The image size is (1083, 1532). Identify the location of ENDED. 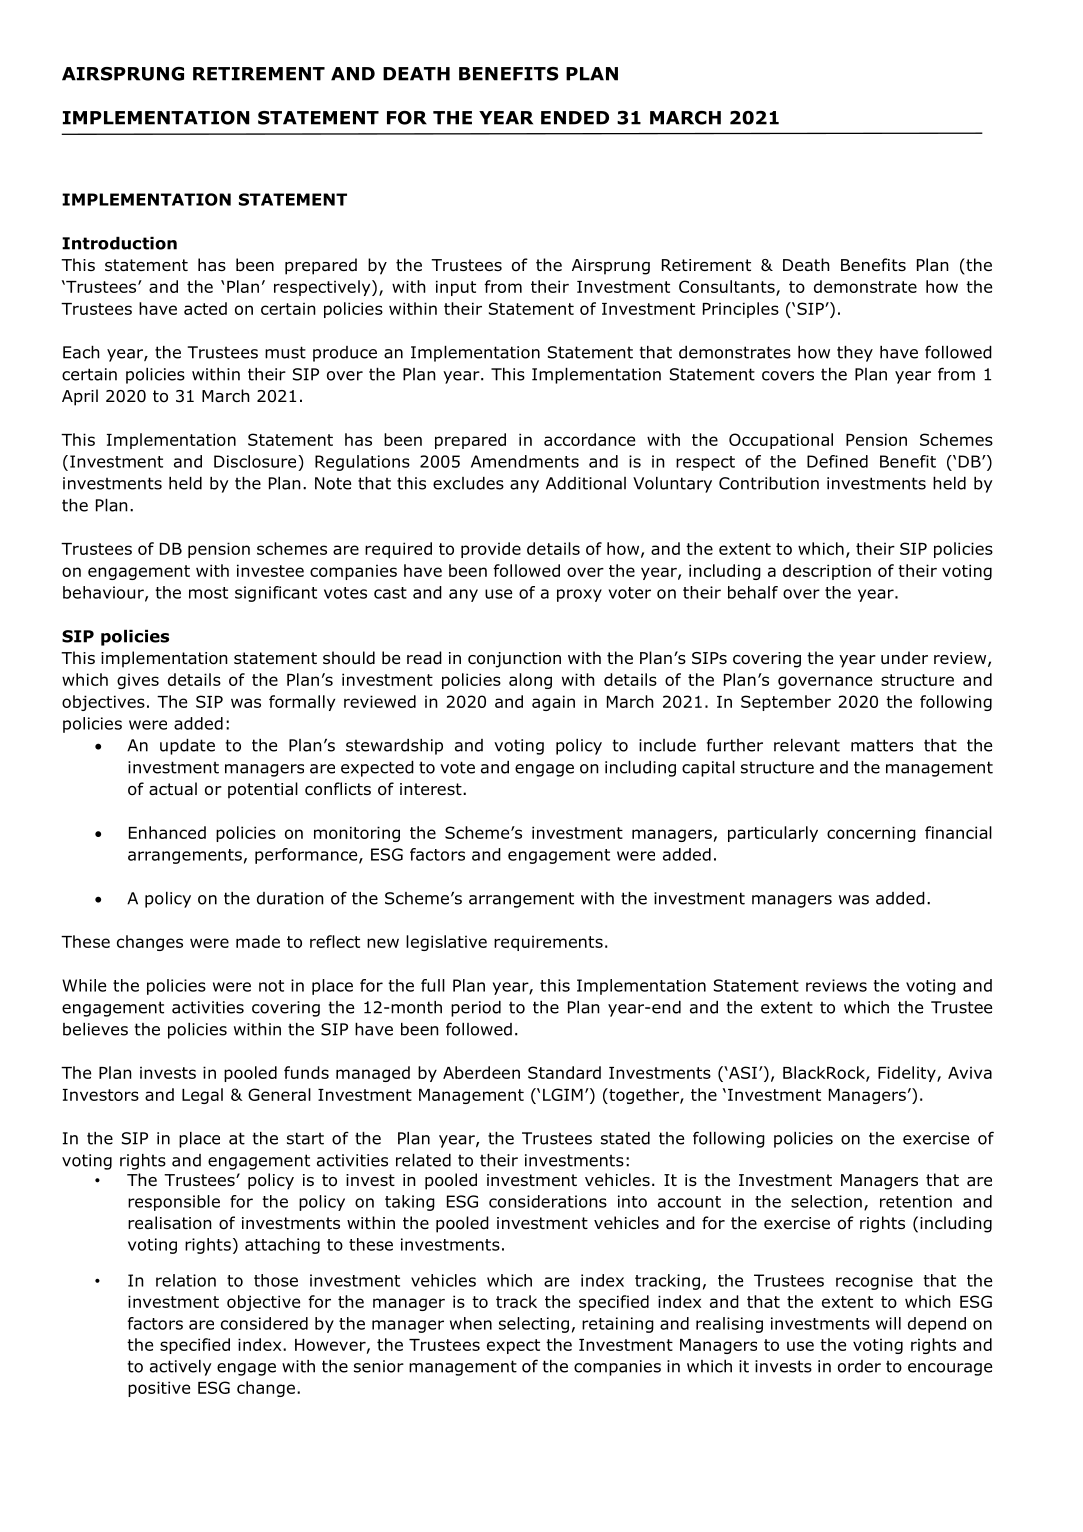
(575, 118).
